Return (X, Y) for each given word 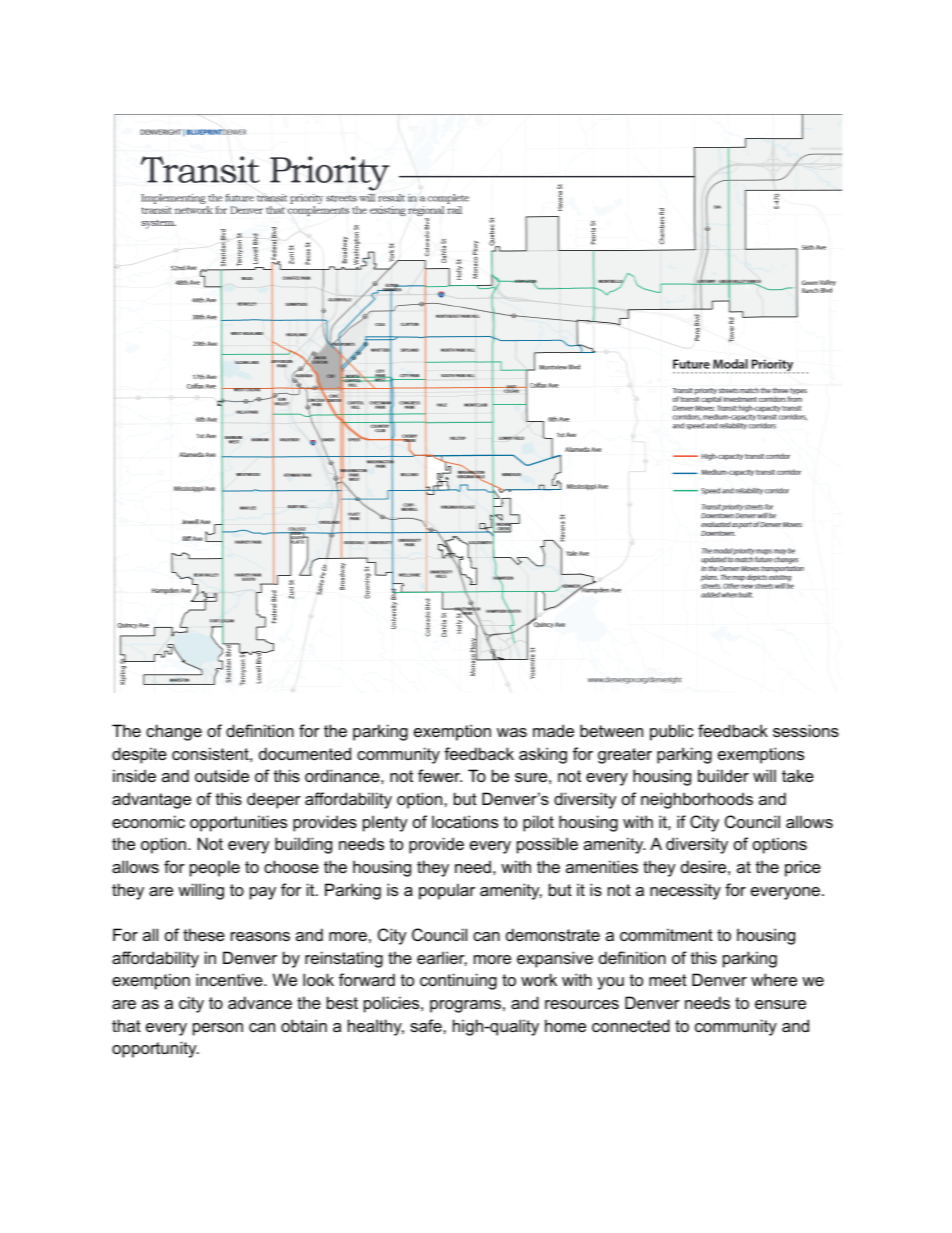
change (174, 732)
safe (427, 1025)
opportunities (238, 823)
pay (263, 893)
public (672, 732)
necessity (685, 891)
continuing (458, 981)
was (512, 732)
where (774, 979)
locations (465, 821)
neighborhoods (697, 800)
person (218, 1029)
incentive (230, 979)
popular (447, 891)
